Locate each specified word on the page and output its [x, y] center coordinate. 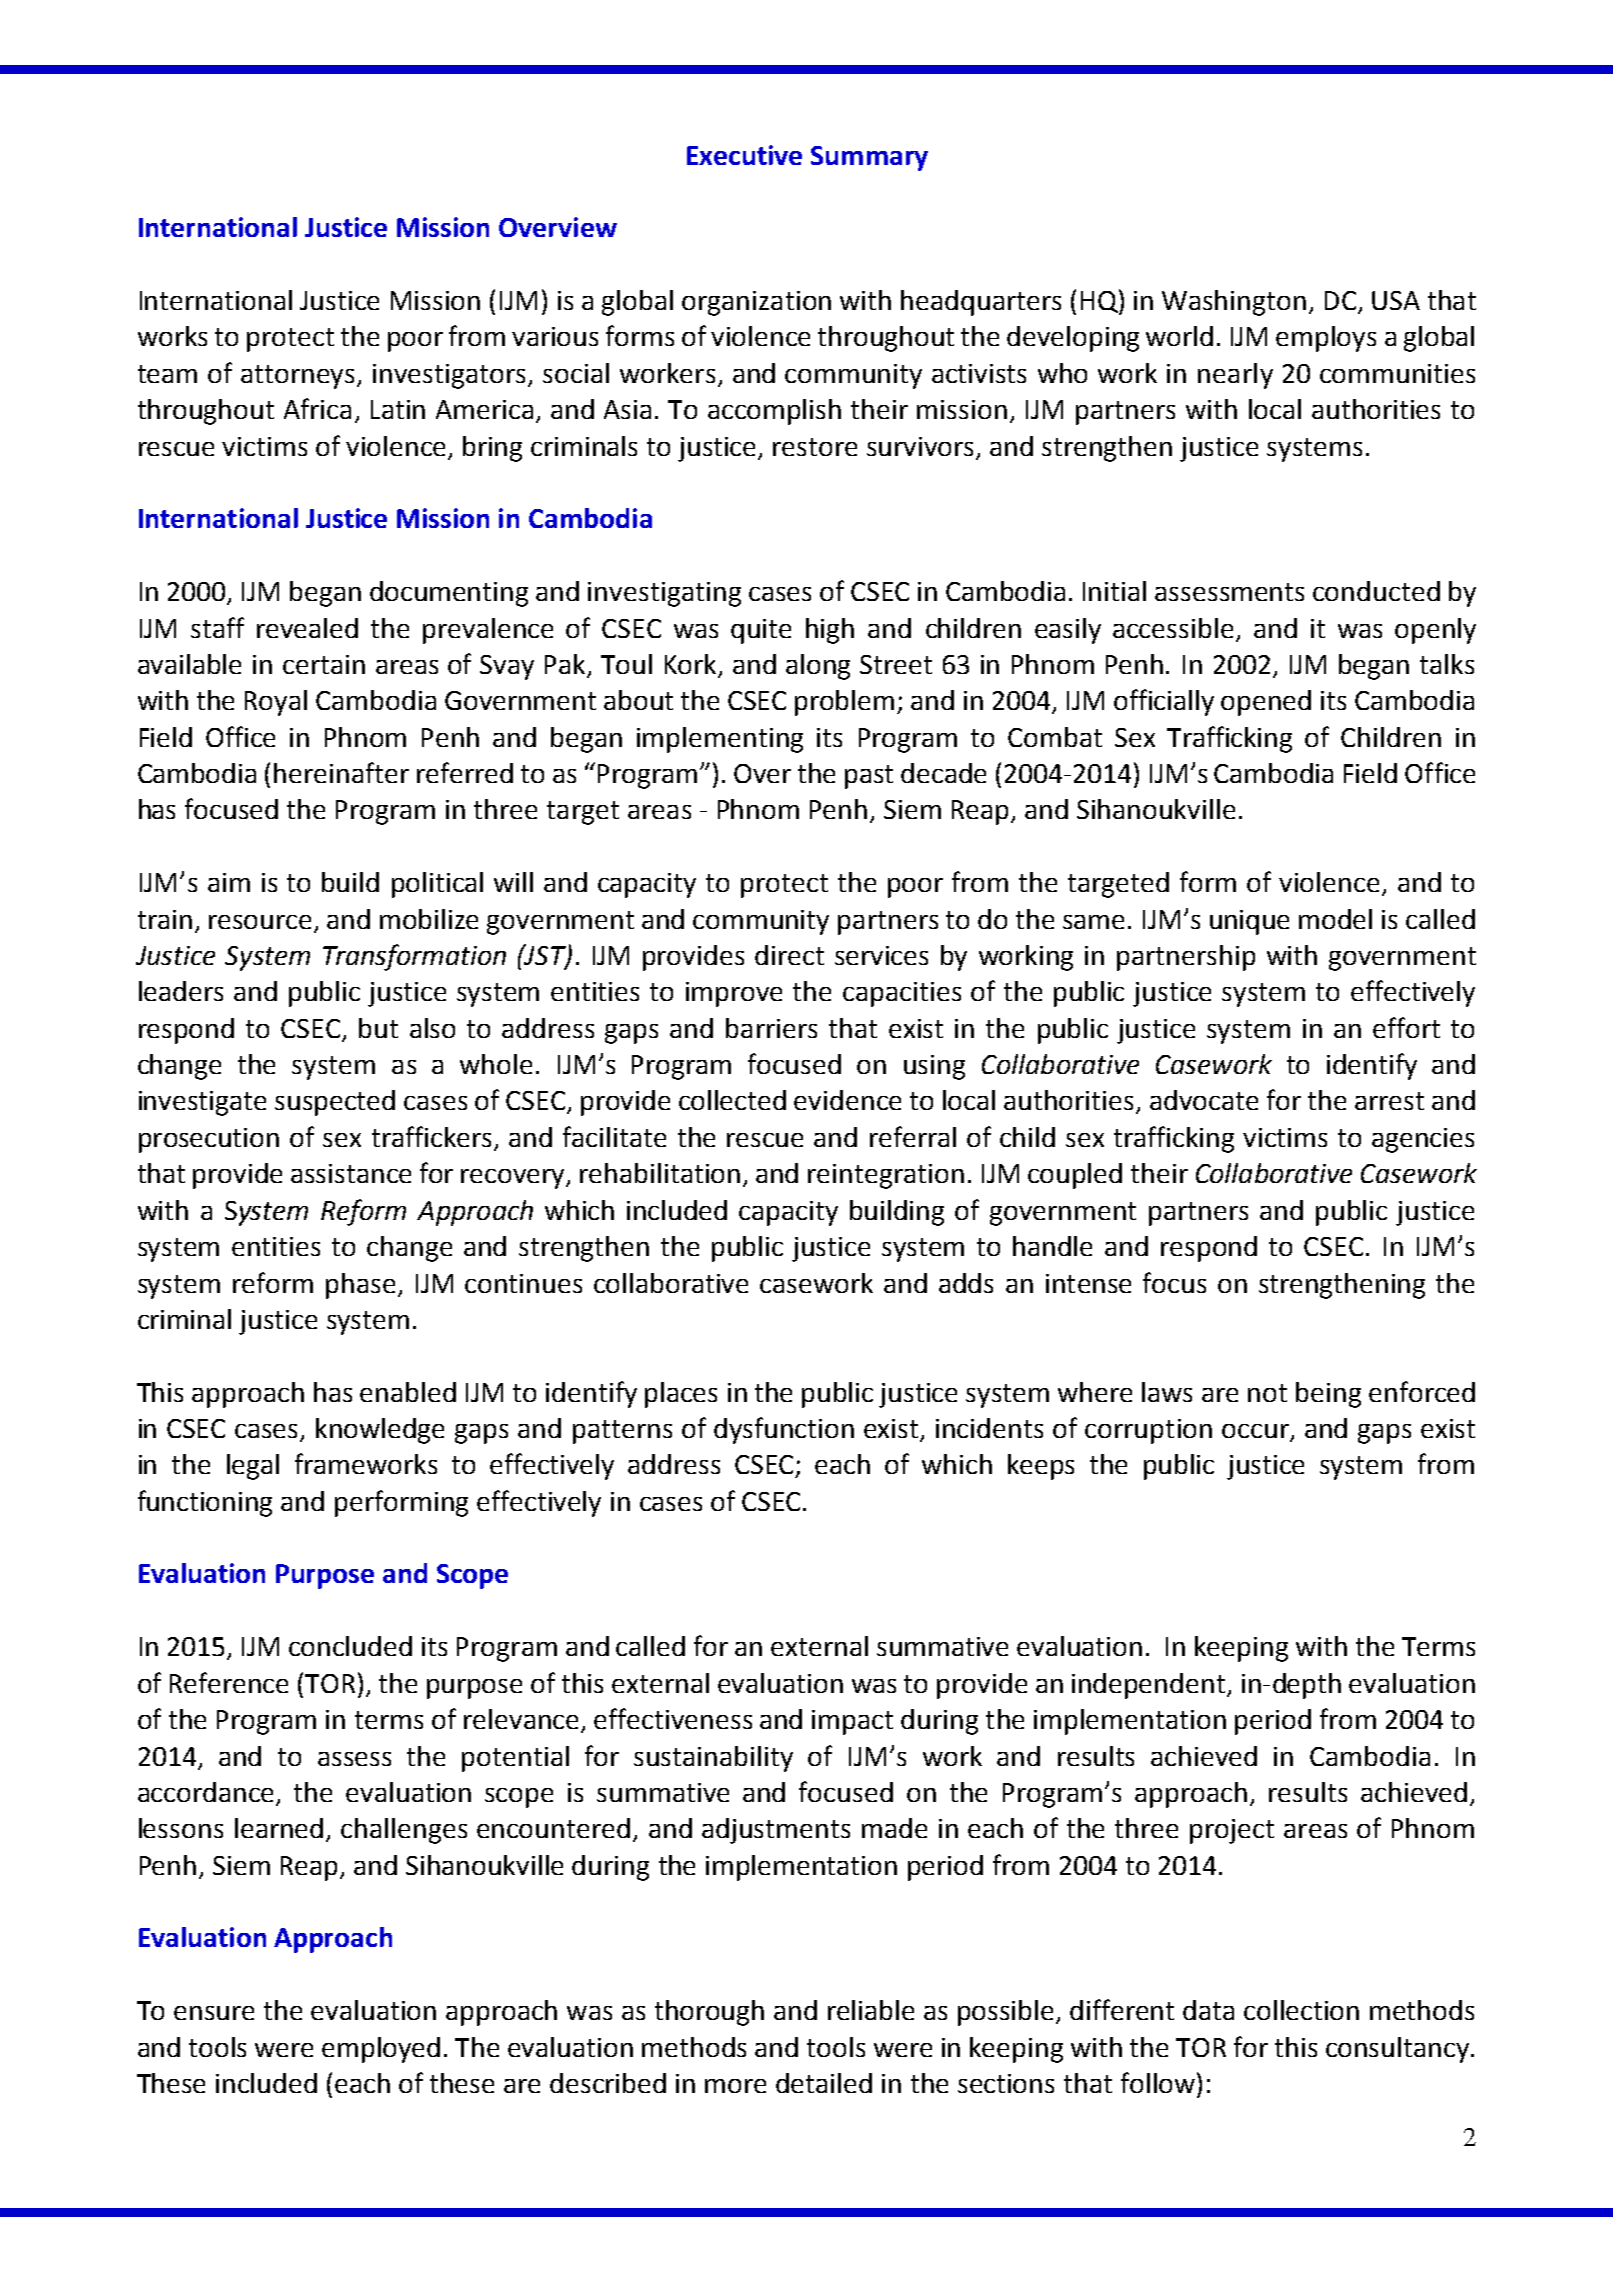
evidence [847, 1100]
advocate [1204, 1100]
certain [324, 664]
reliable [871, 2010]
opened [1266, 703]
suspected [335, 1103]
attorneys [299, 377]
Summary [869, 158]
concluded [350, 1646]
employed [381, 2050]
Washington [1234, 303]
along [818, 667]
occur [1256, 1432]
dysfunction [784, 1430]
